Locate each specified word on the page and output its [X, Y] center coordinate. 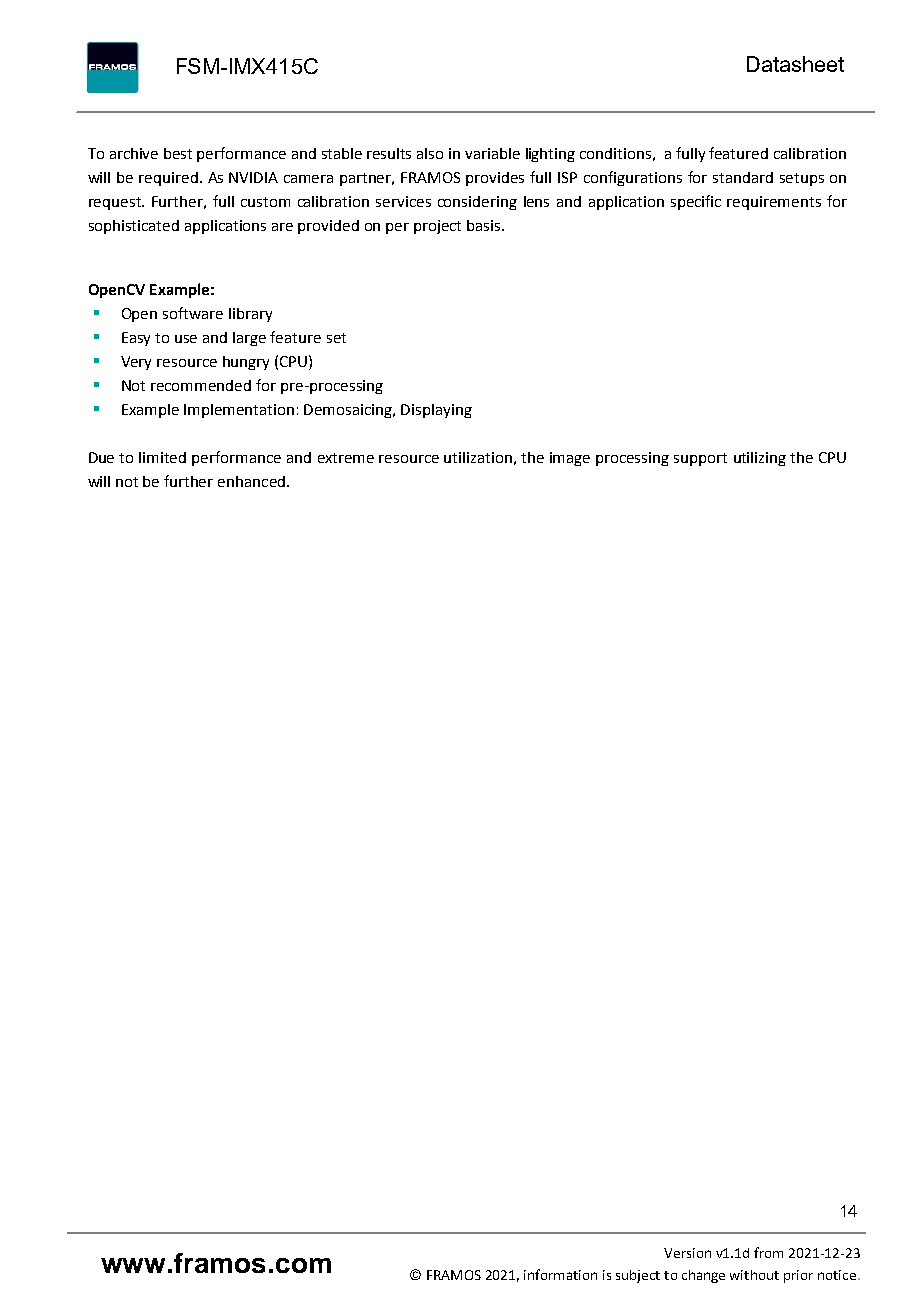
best [178, 153]
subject [638, 1276]
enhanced [251, 481]
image [570, 459]
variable [492, 153]
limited [162, 457]
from [768, 1252]
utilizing [760, 459]
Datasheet [795, 64]
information [560, 1274]
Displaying [436, 411]
